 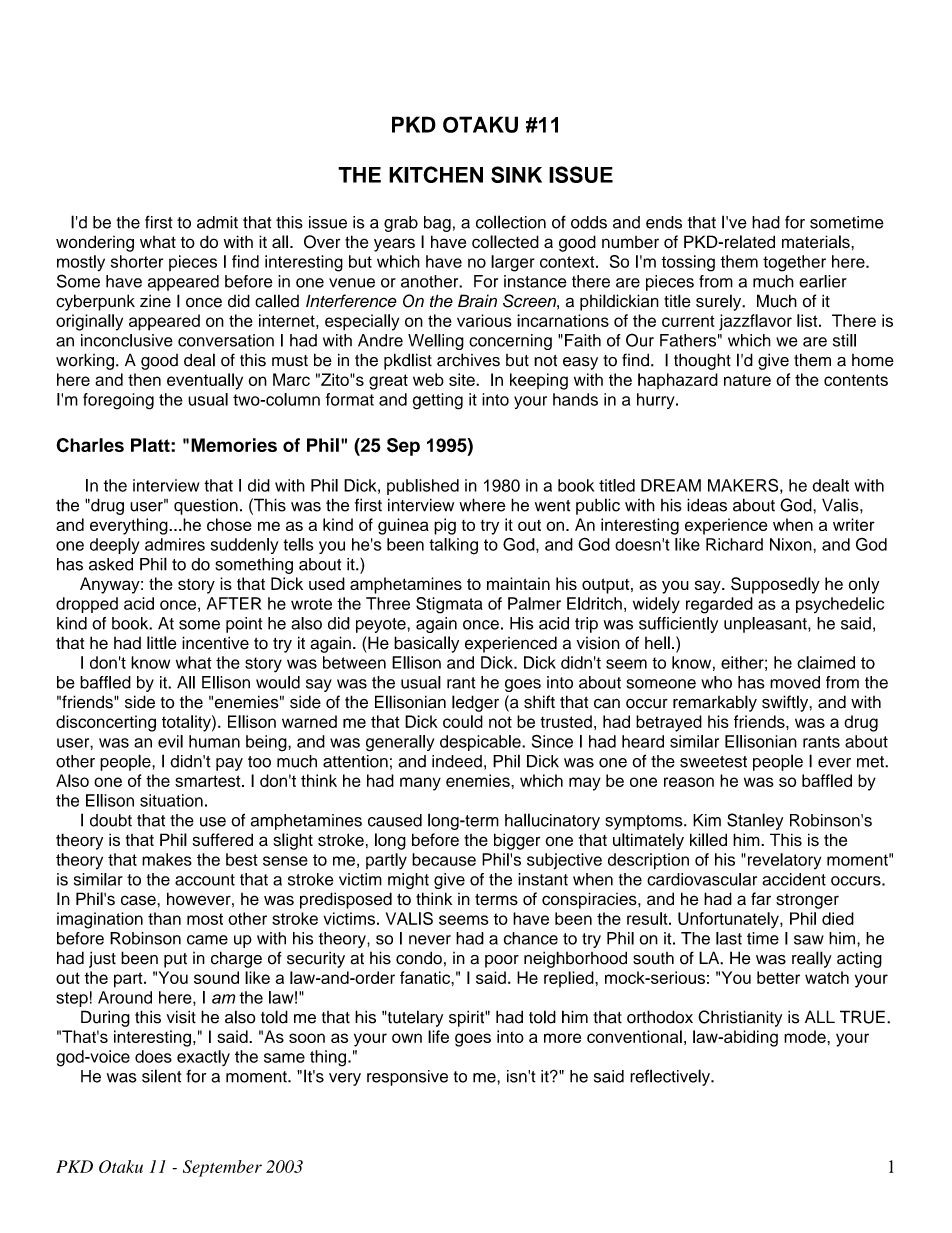 I want to click on Stanley, so click(x=755, y=821).
